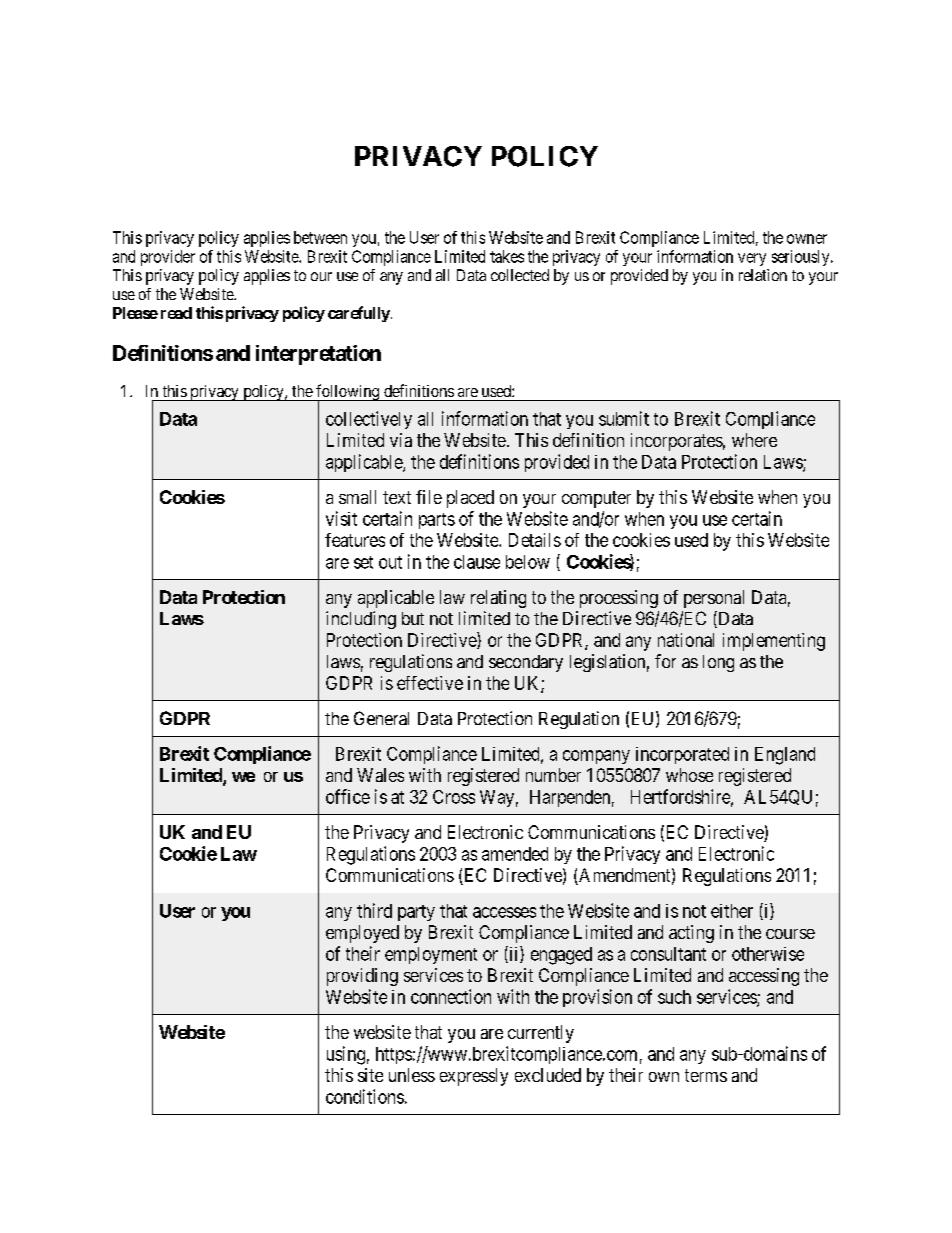 The width and height of the screenshot is (952, 1233). I want to click on visit, so click(341, 518).
